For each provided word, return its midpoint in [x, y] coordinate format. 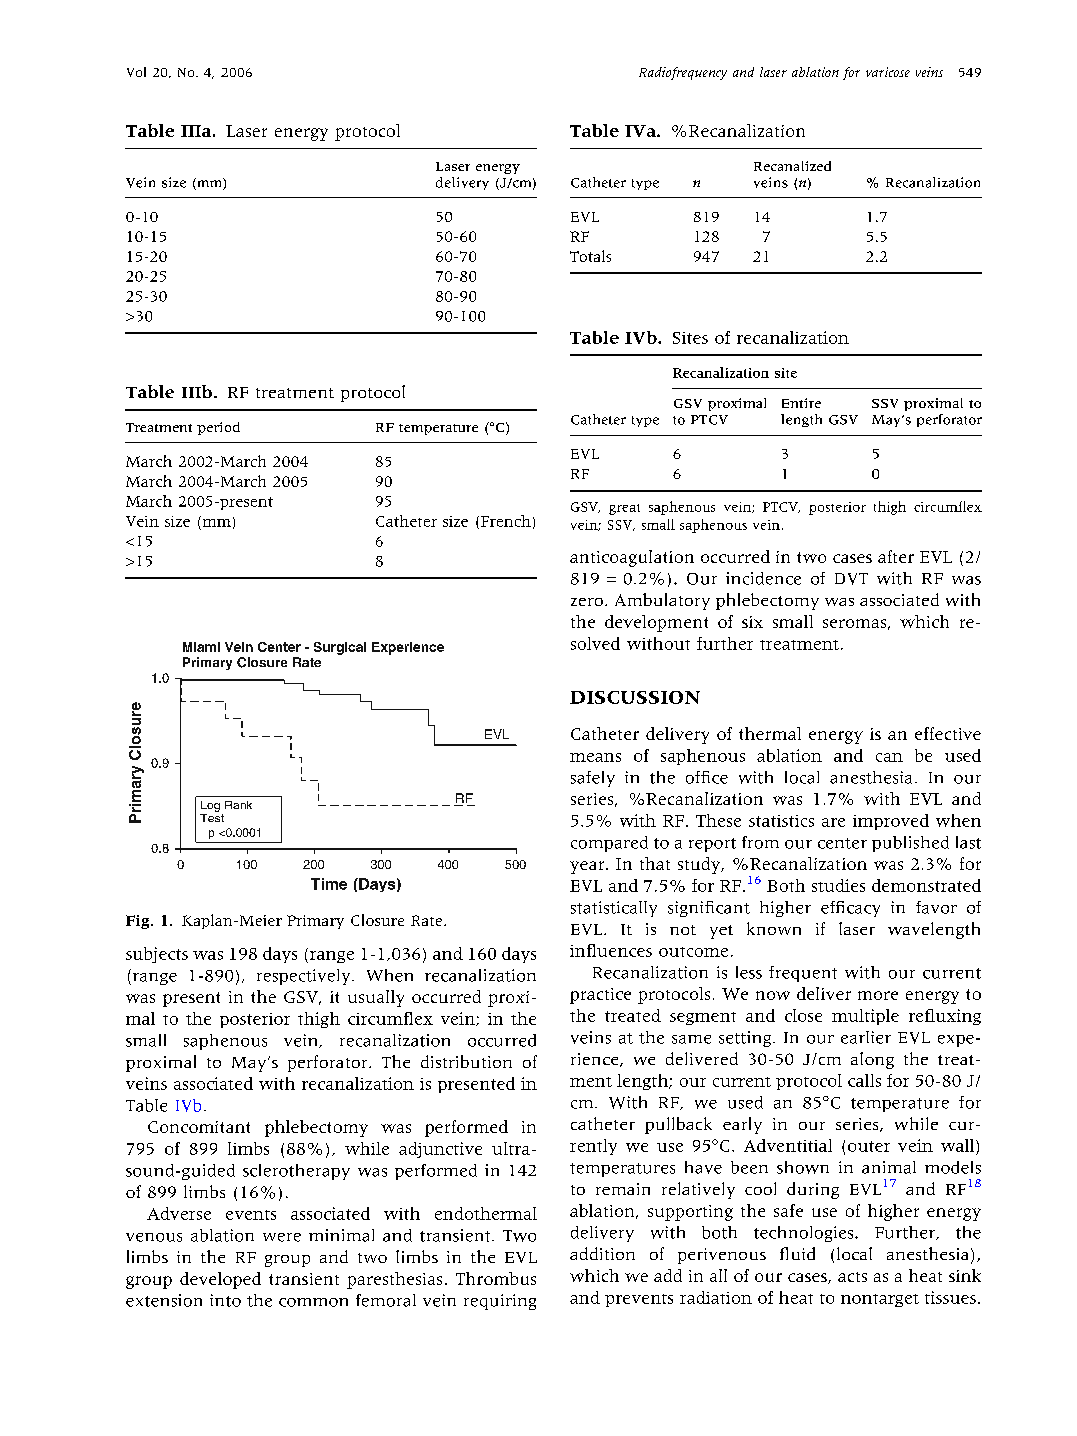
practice [600, 996]
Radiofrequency [683, 73]
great [624, 509]
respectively [305, 977]
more [878, 995]
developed [220, 1280]
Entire [801, 403]
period [218, 428]
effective [948, 733]
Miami [201, 647]
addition [602, 1253]
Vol [136, 72]
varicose [888, 72]
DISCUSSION [635, 697]
